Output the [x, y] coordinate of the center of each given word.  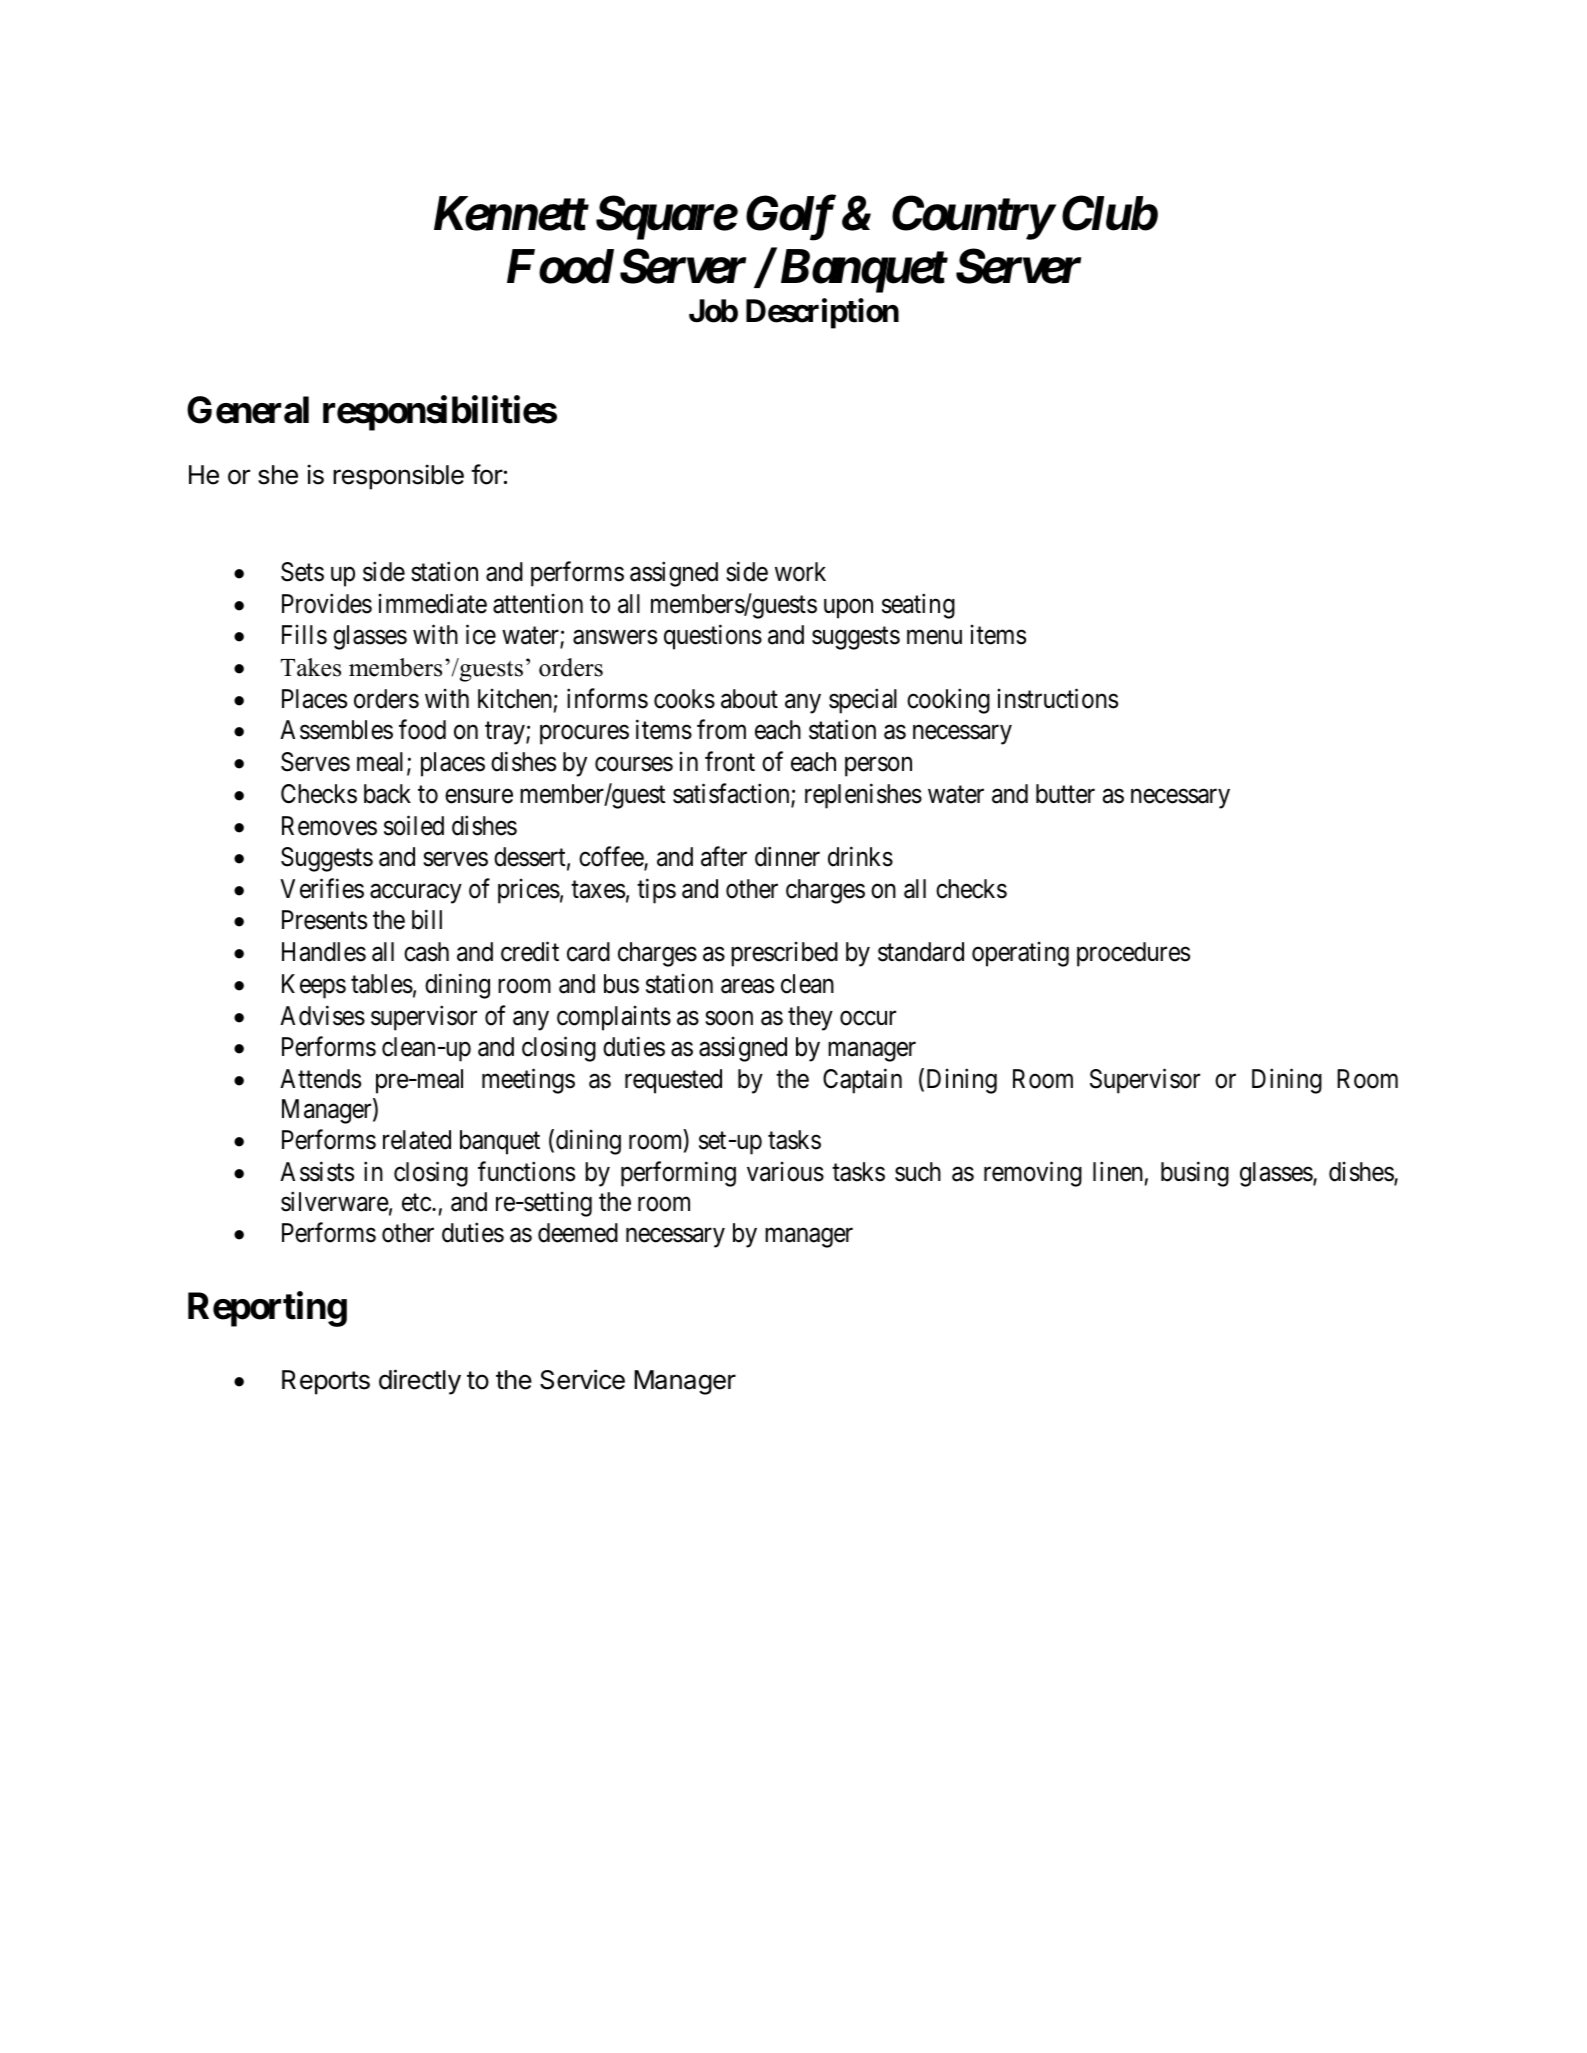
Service [582, 1379]
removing [1033, 1174]
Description [822, 314]
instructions [1057, 698]
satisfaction [732, 794]
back [387, 794]
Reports [326, 1382]
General [248, 410]
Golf [791, 218]
